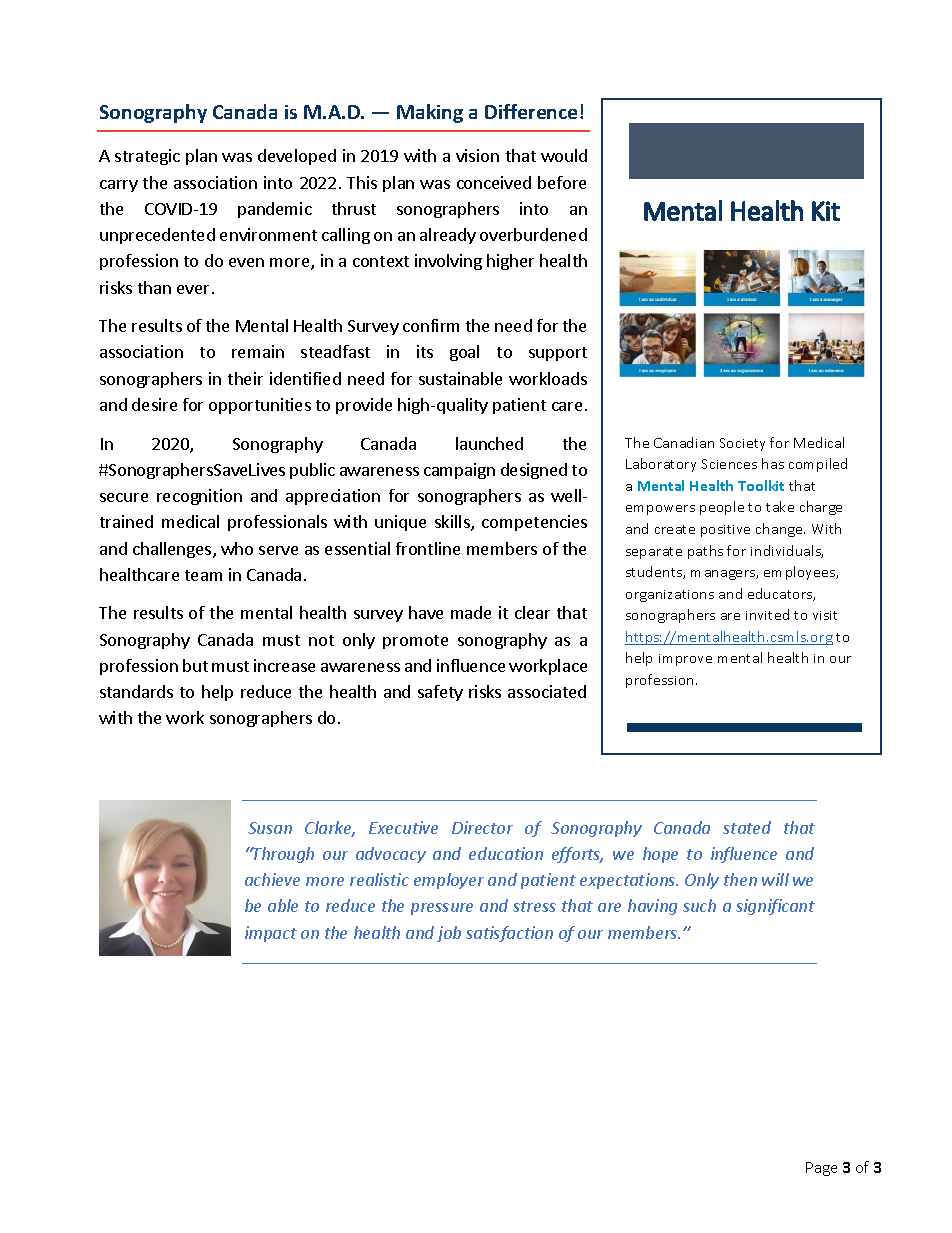 This document has height=1233, width=952. Describe the element at coordinates (271, 934) in the document. I see `impact` at that location.
